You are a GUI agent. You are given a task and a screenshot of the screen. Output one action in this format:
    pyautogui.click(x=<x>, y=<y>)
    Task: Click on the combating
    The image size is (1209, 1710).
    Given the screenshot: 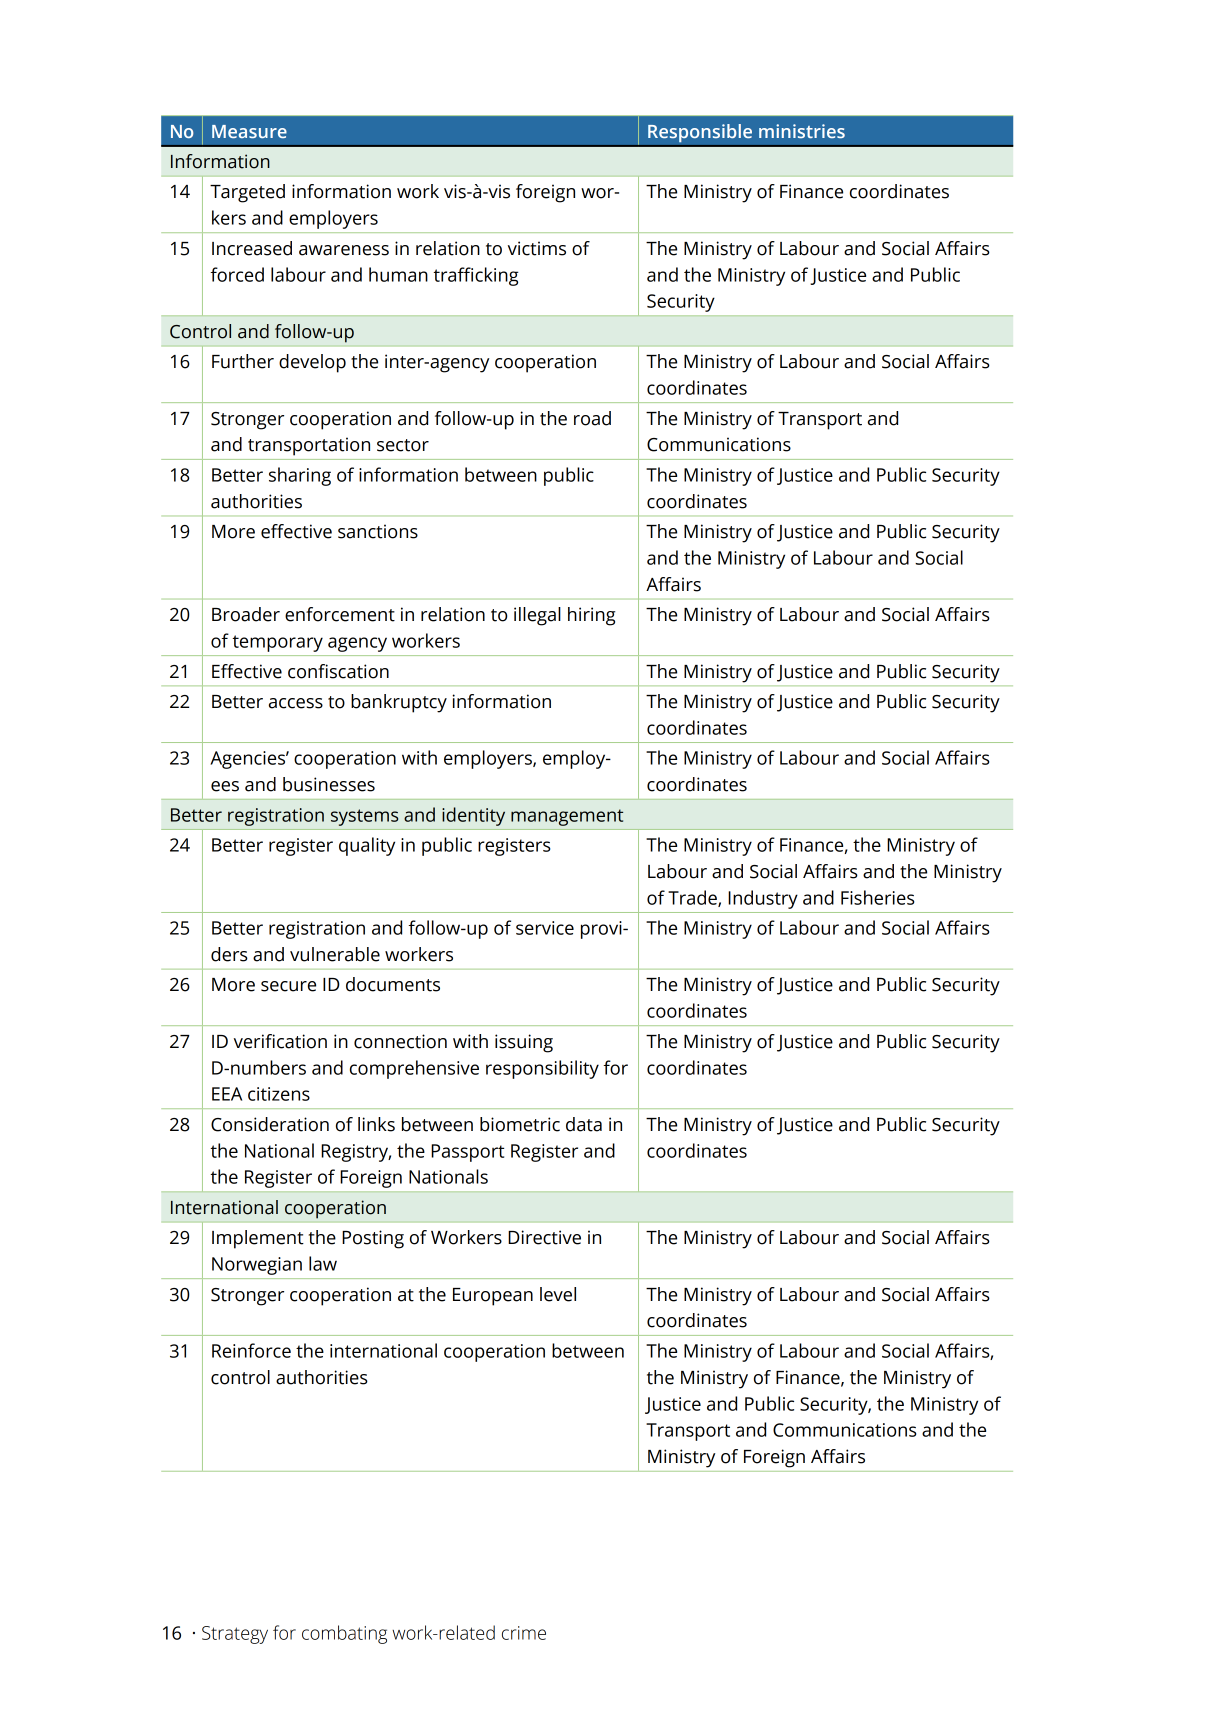 What is the action you would take?
    pyautogui.click(x=344, y=1634)
